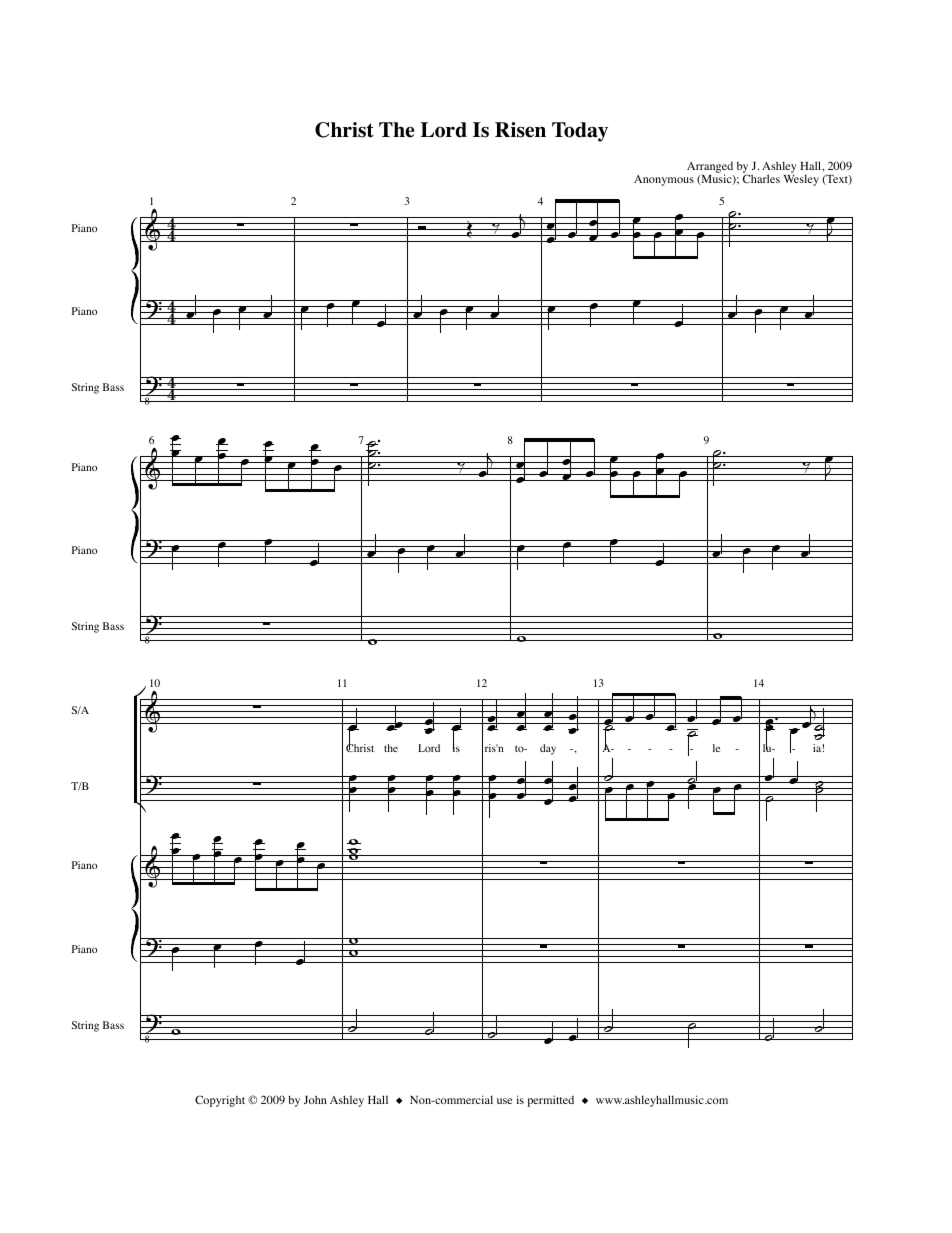  Describe the element at coordinates (315, 1099) in the image. I see `John` at that location.
